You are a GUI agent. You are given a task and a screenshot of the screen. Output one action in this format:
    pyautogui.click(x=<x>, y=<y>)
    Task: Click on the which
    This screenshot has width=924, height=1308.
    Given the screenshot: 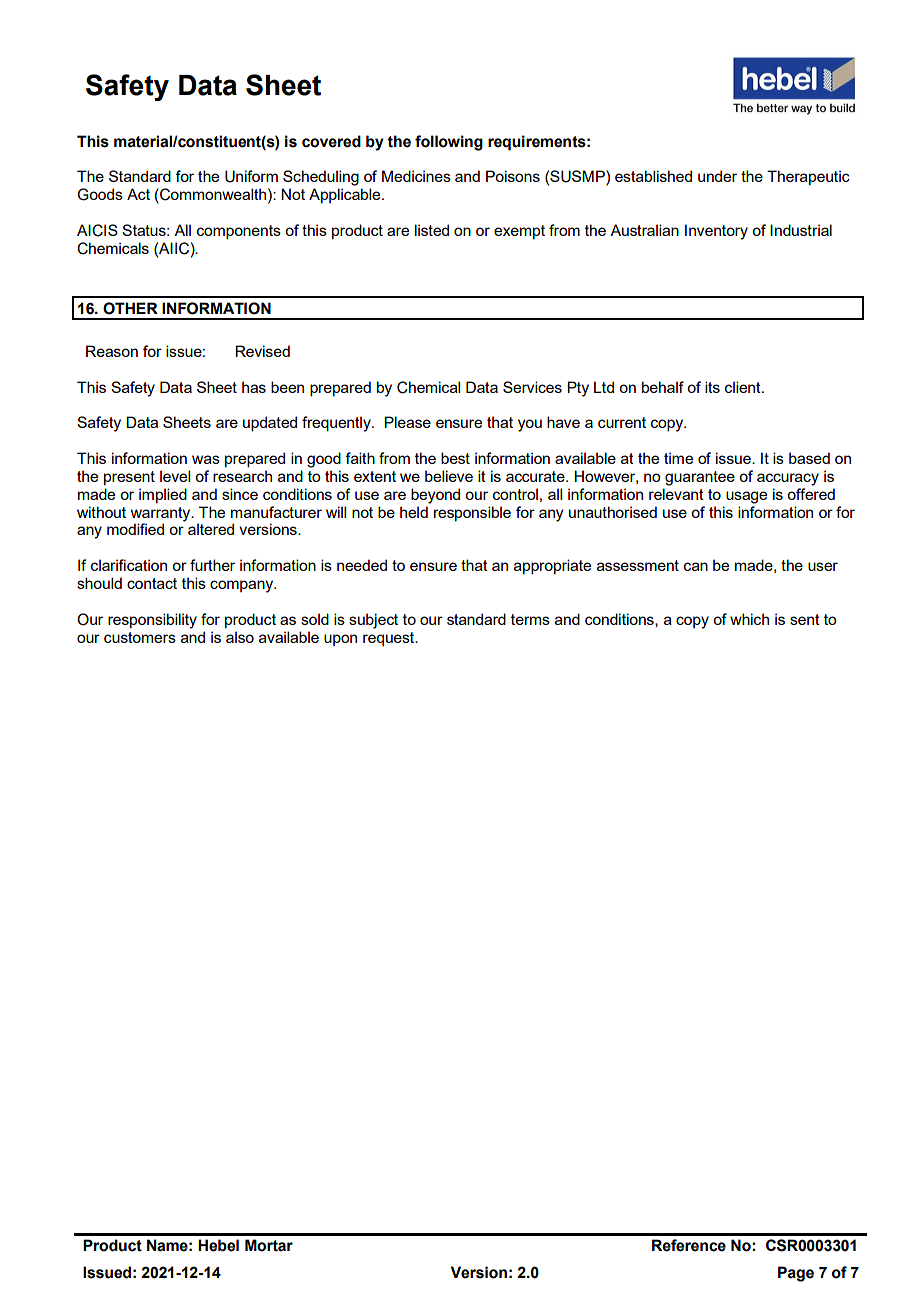 What is the action you would take?
    pyautogui.click(x=749, y=619)
